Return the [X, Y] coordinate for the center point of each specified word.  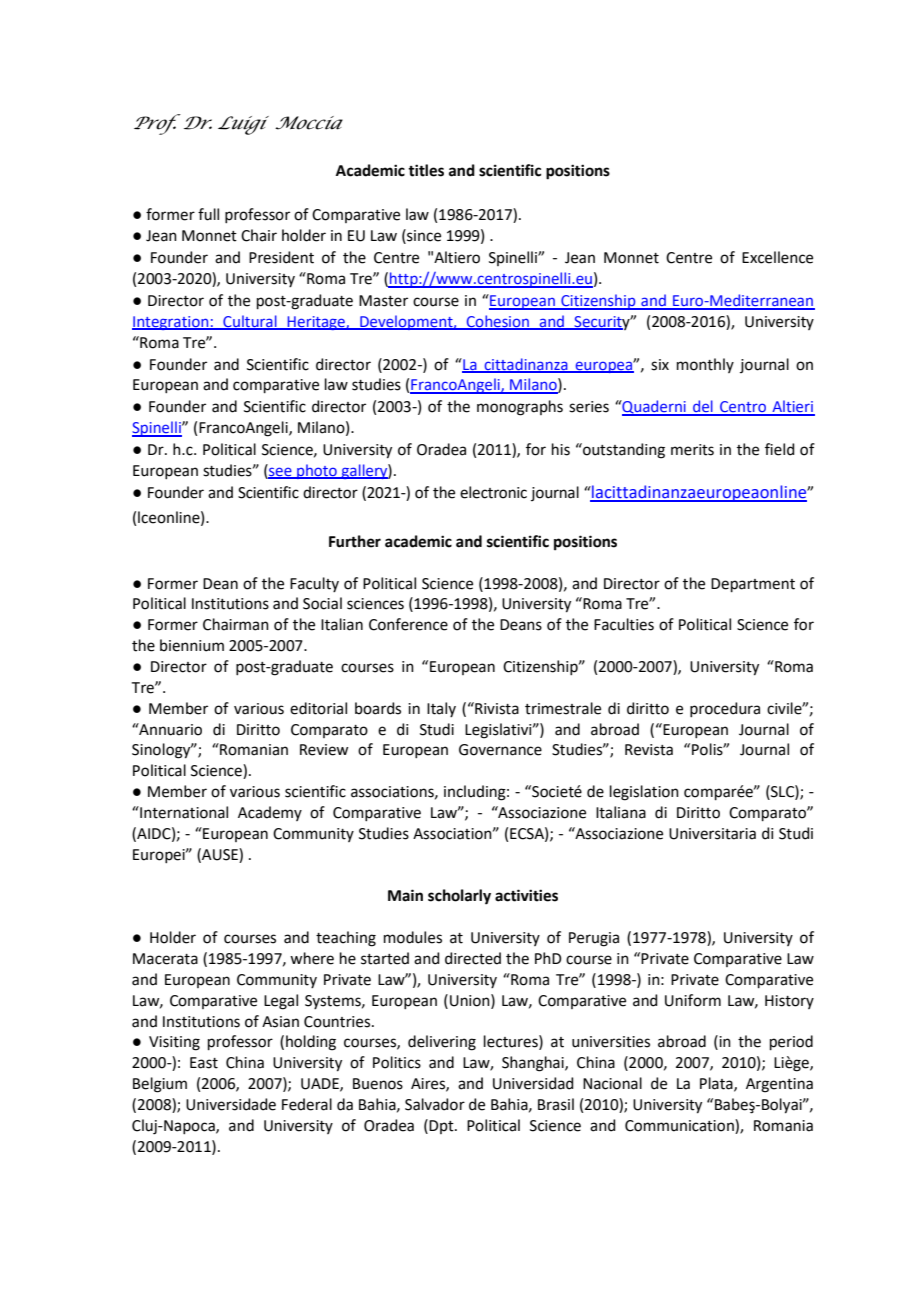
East [204, 1063]
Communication [680, 1126]
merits [692, 450]
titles [426, 170]
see [280, 472]
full [208, 214]
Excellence [777, 257]
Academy [270, 813]
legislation [644, 793]
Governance [500, 750]
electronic [493, 492]
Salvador [435, 1104]
